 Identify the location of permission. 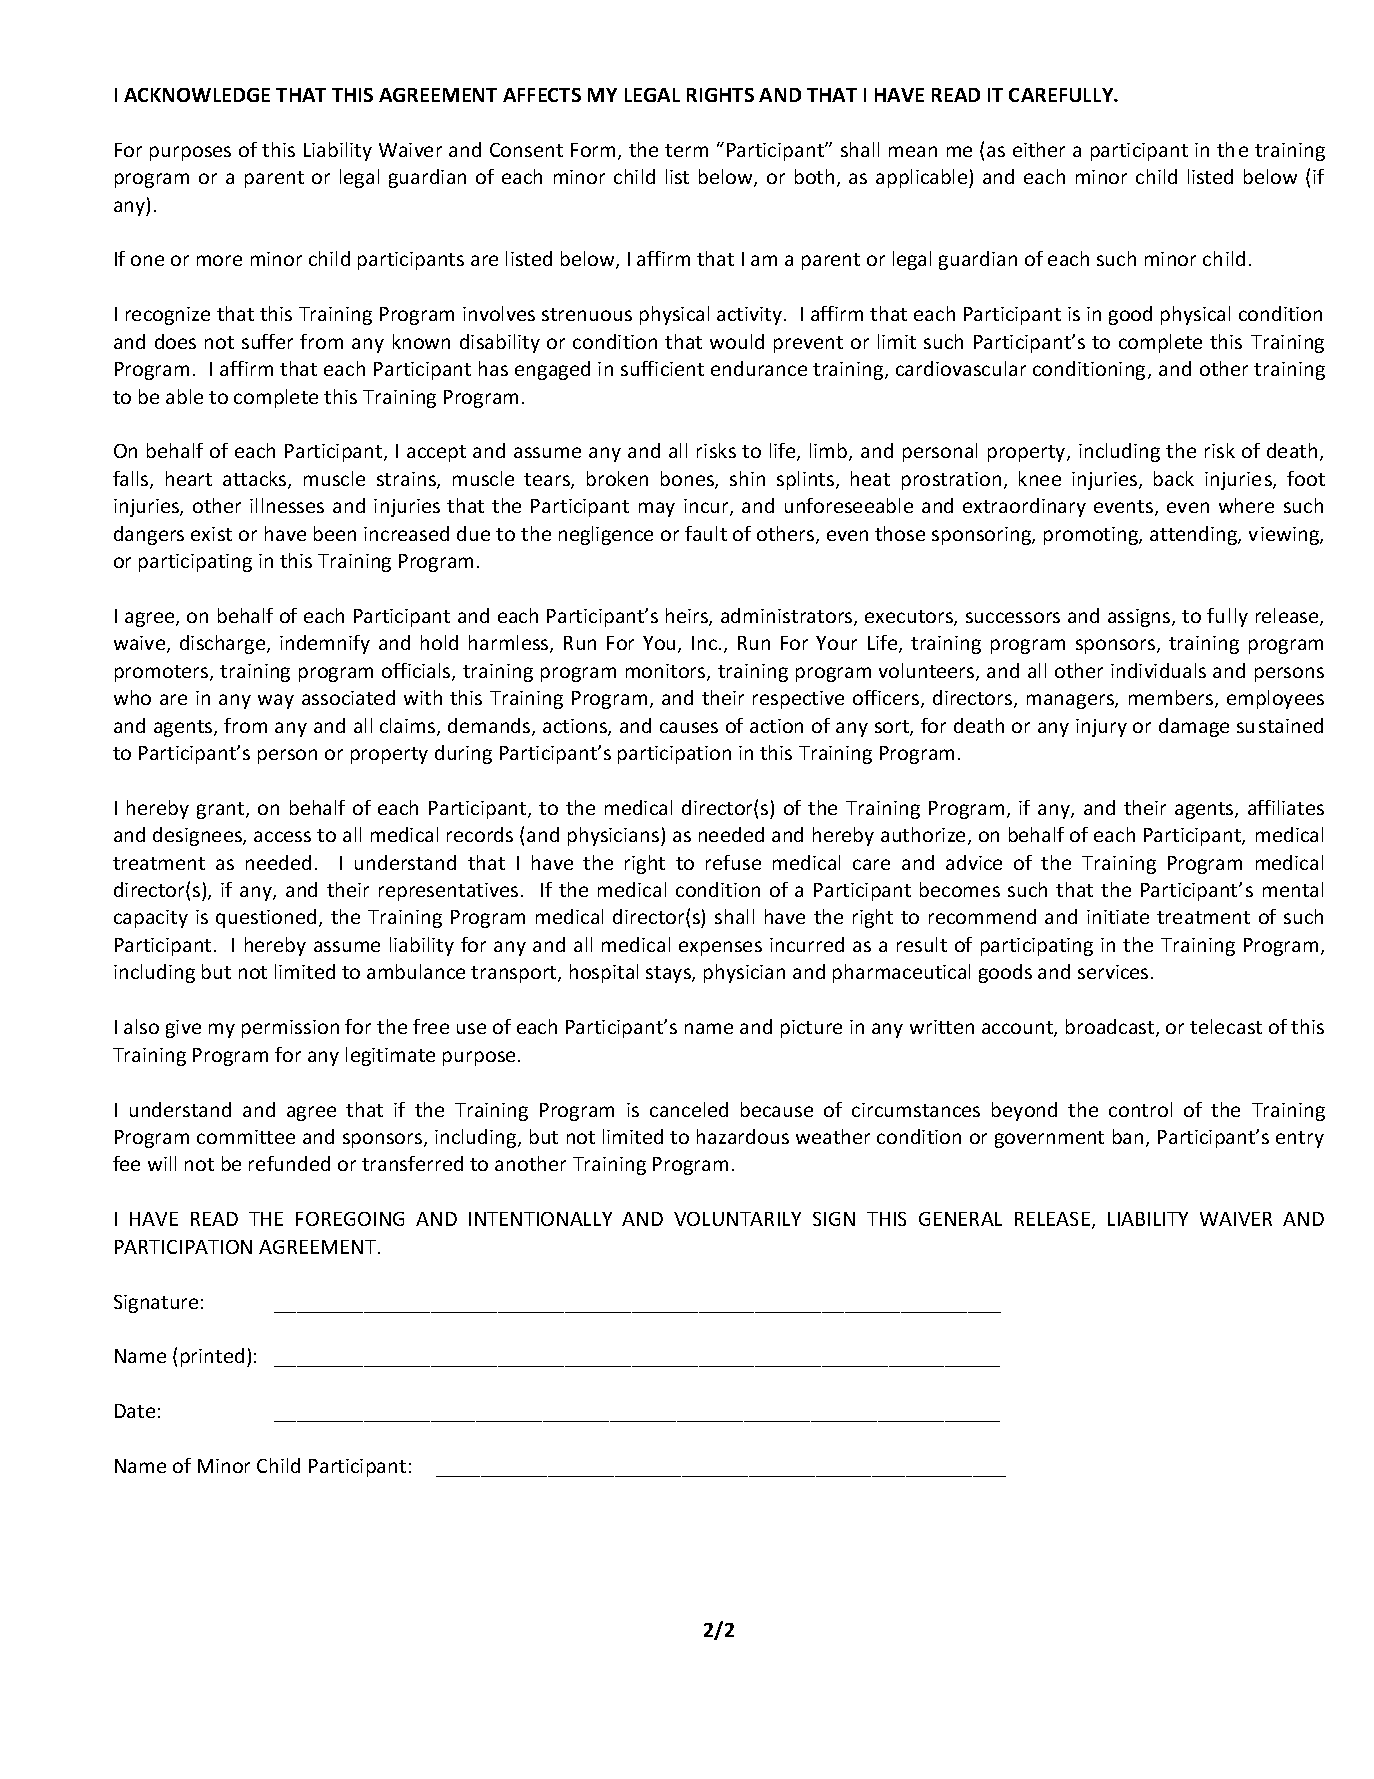
(290, 1029).
